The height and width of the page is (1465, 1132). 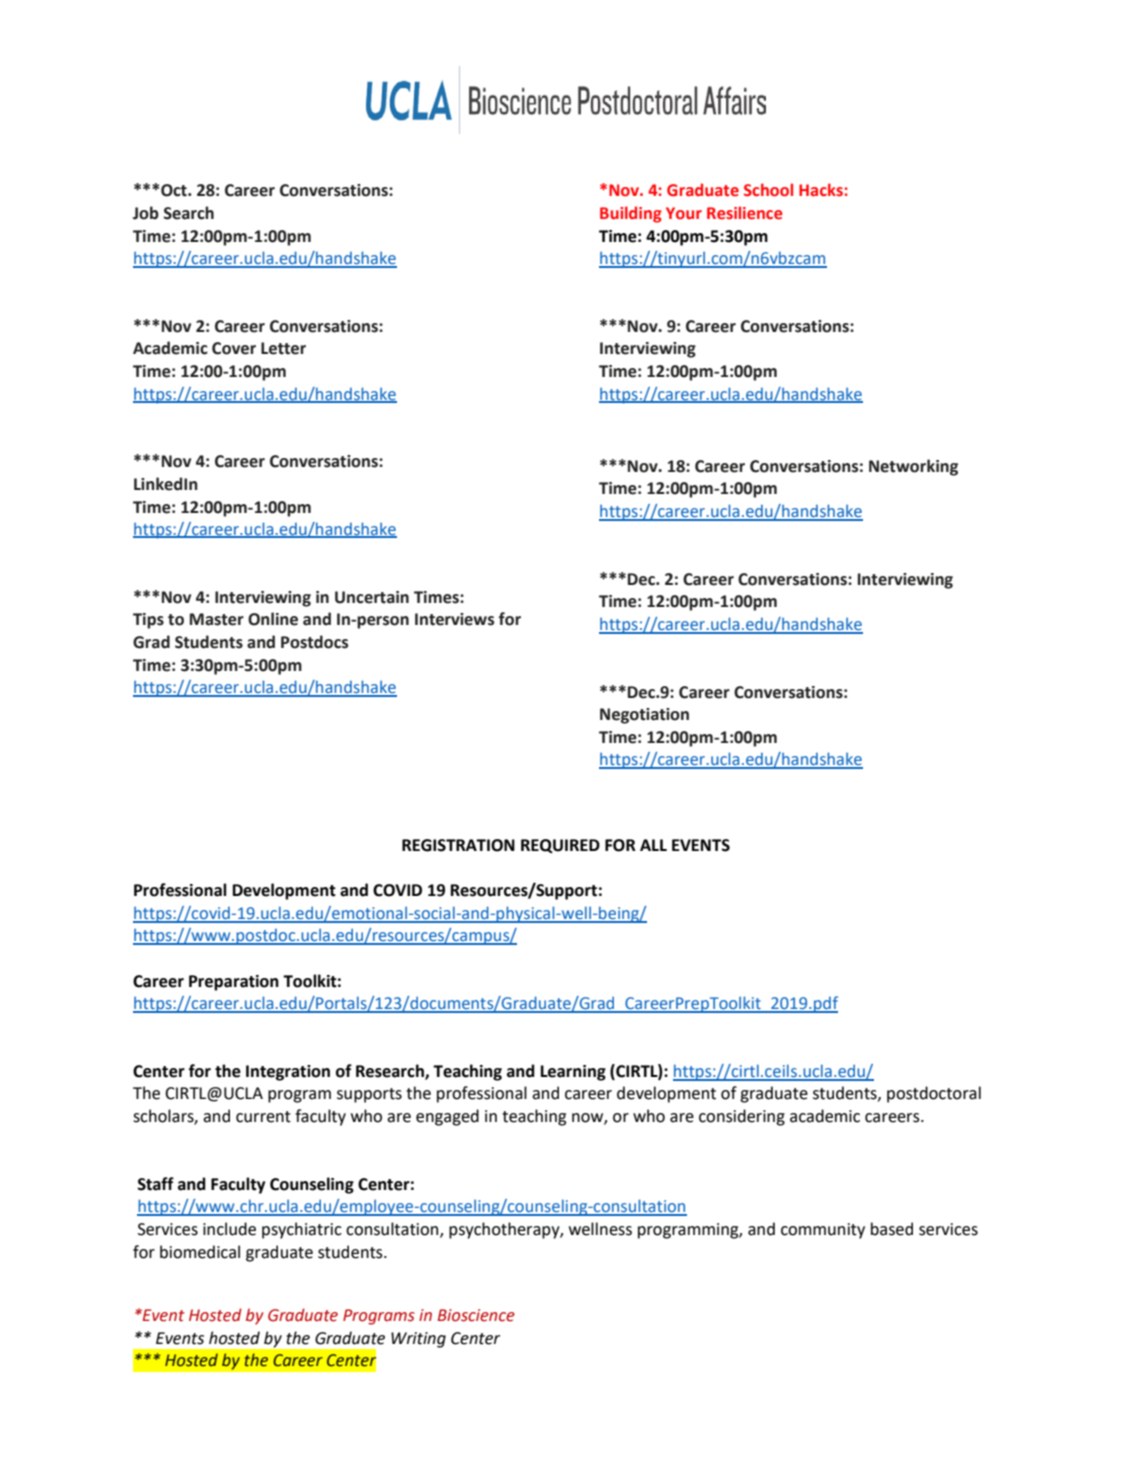 I want to click on Learning, so click(x=573, y=1073).
